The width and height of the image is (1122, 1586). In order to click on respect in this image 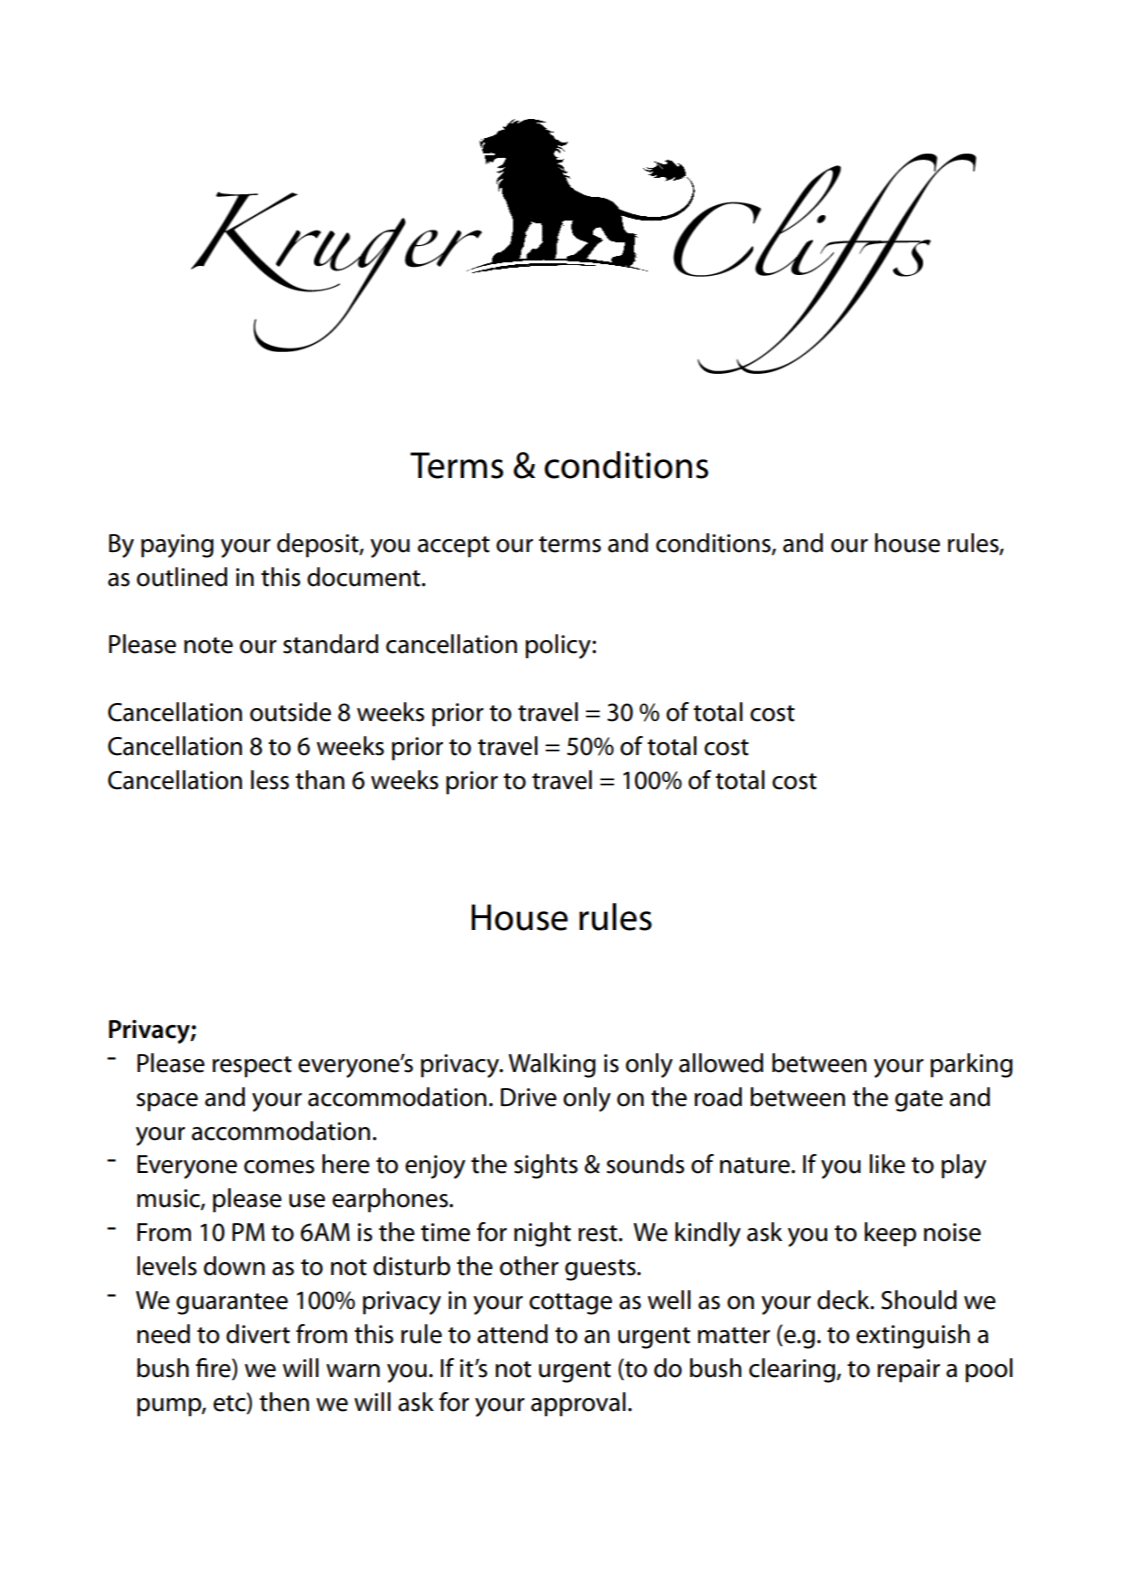, I will do `click(252, 1067)`.
